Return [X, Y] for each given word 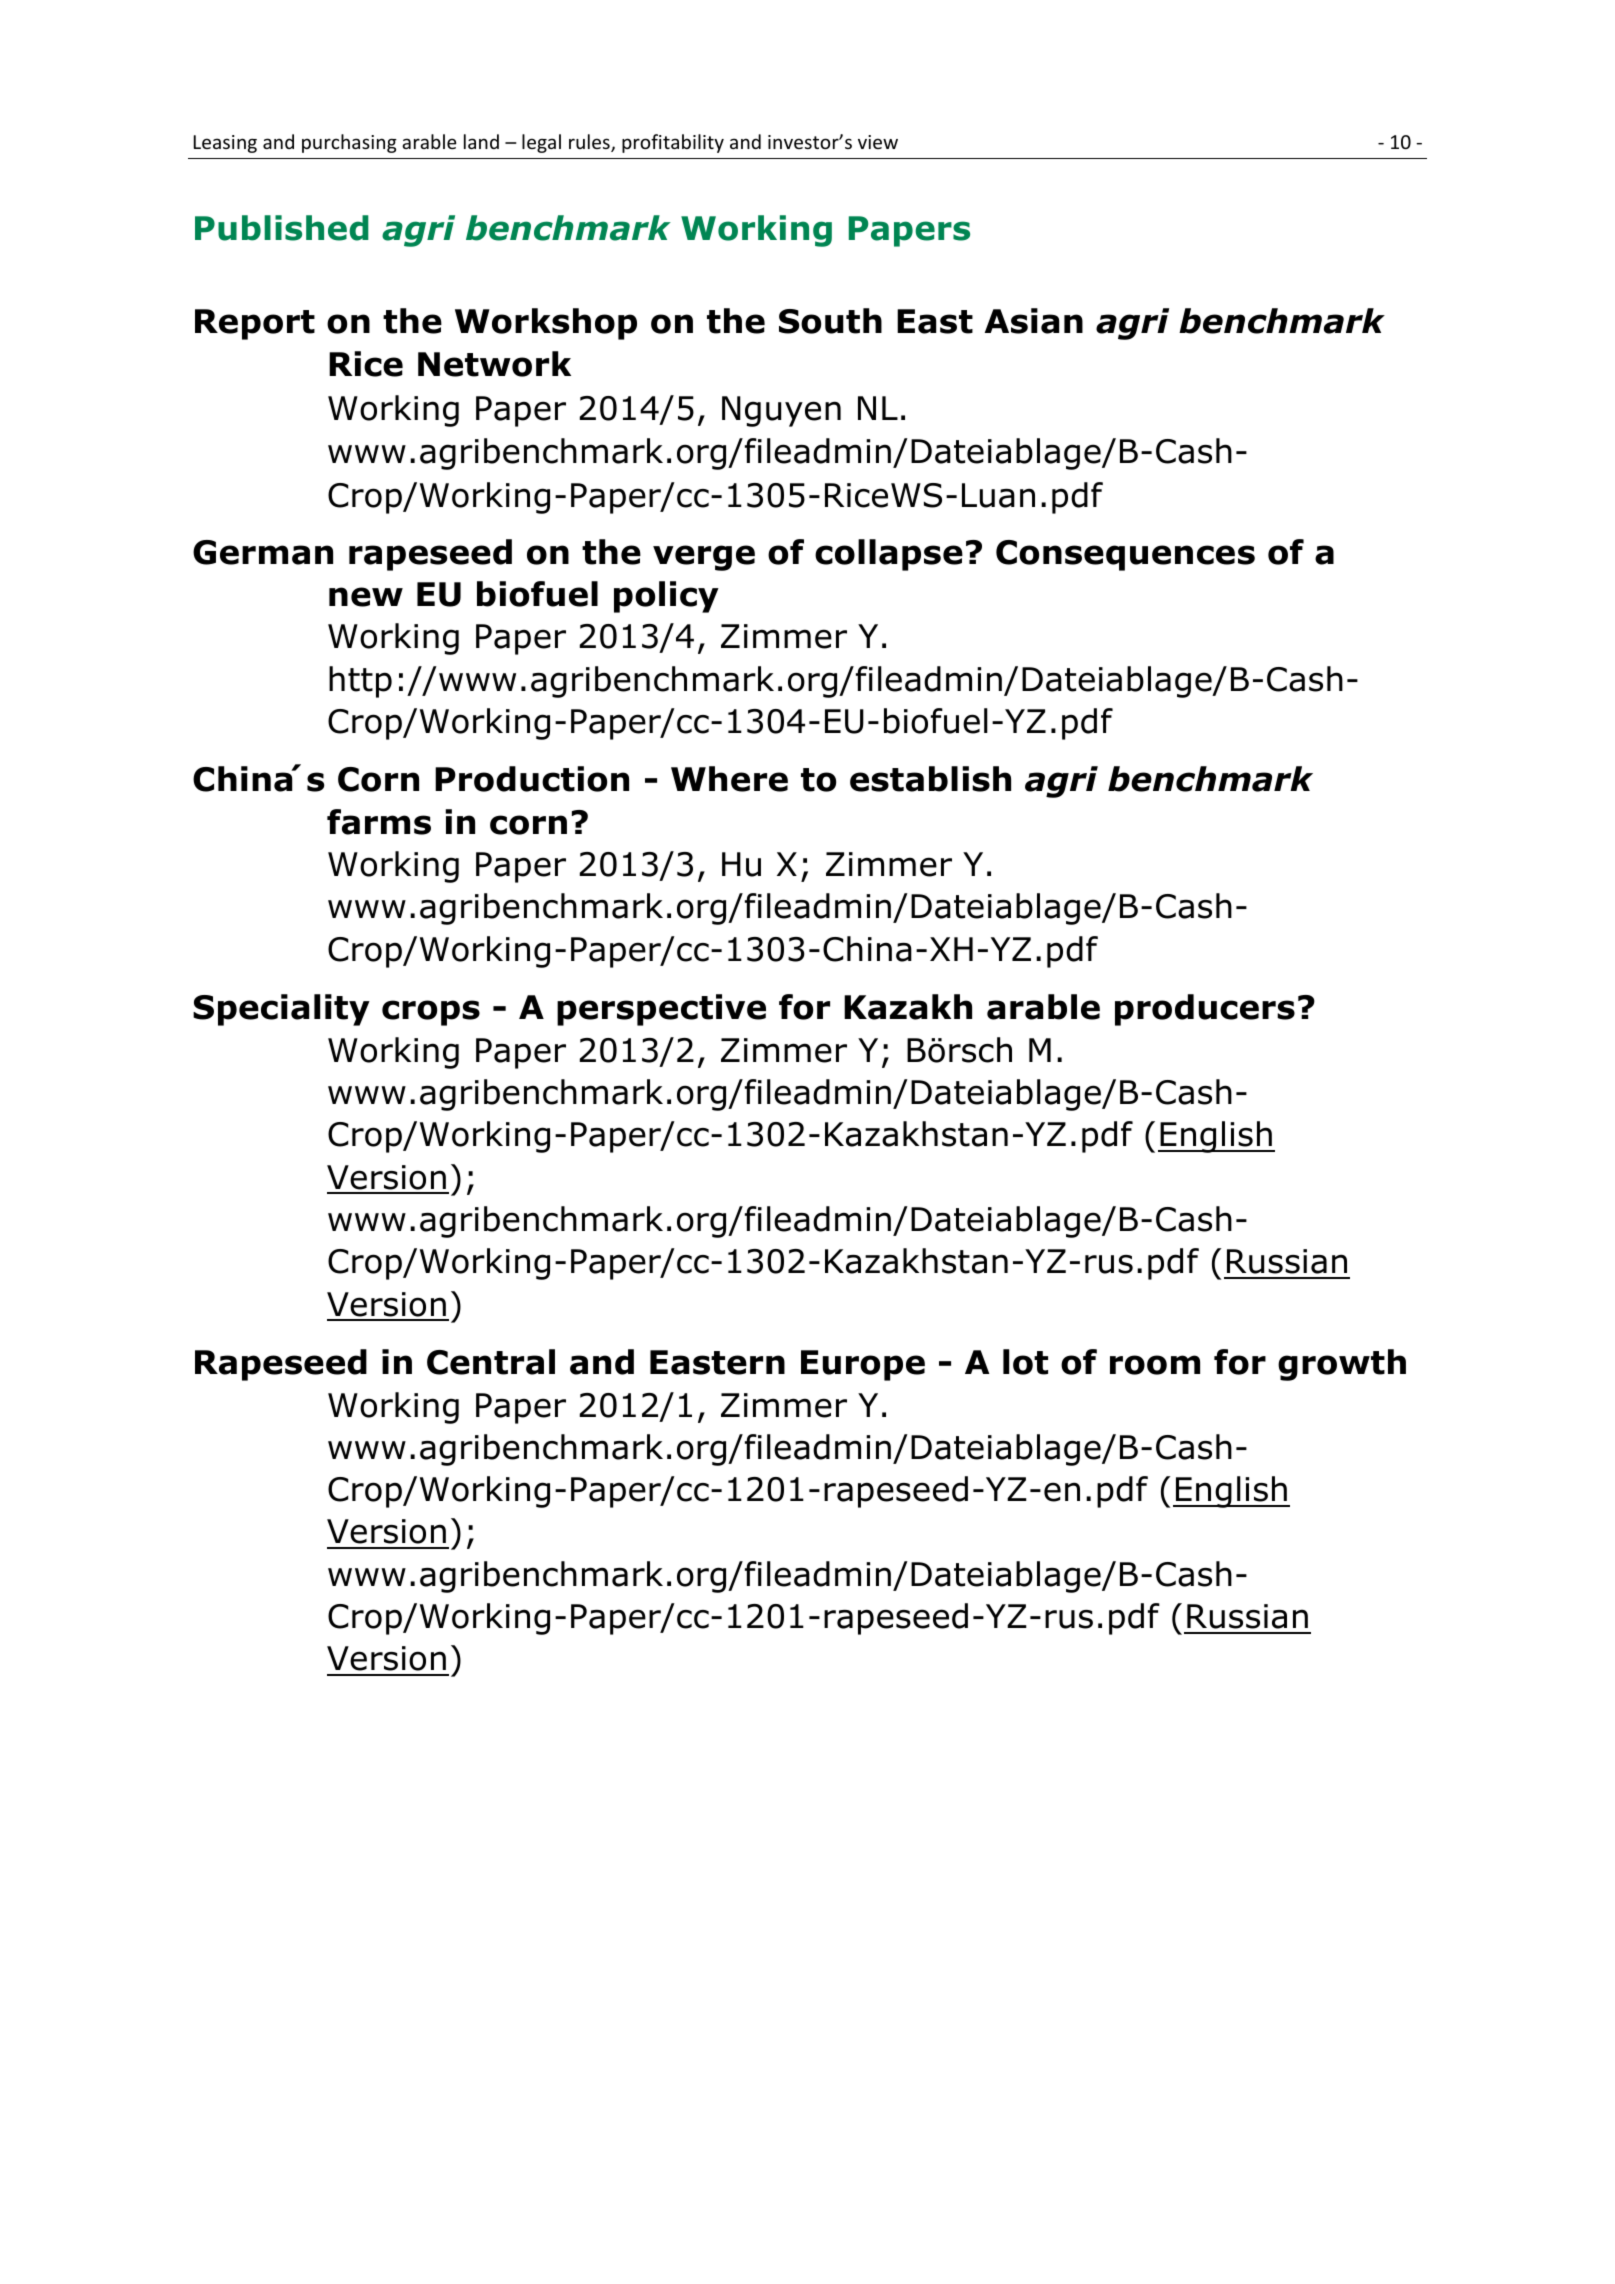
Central [491, 1362]
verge [704, 558]
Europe [863, 1365]
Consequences [1125, 555]
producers [1205, 1010]
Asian [1034, 321]
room [1155, 1365]
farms [379, 822]
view [878, 142]
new [366, 597]
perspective [661, 1010]
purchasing [349, 143]
